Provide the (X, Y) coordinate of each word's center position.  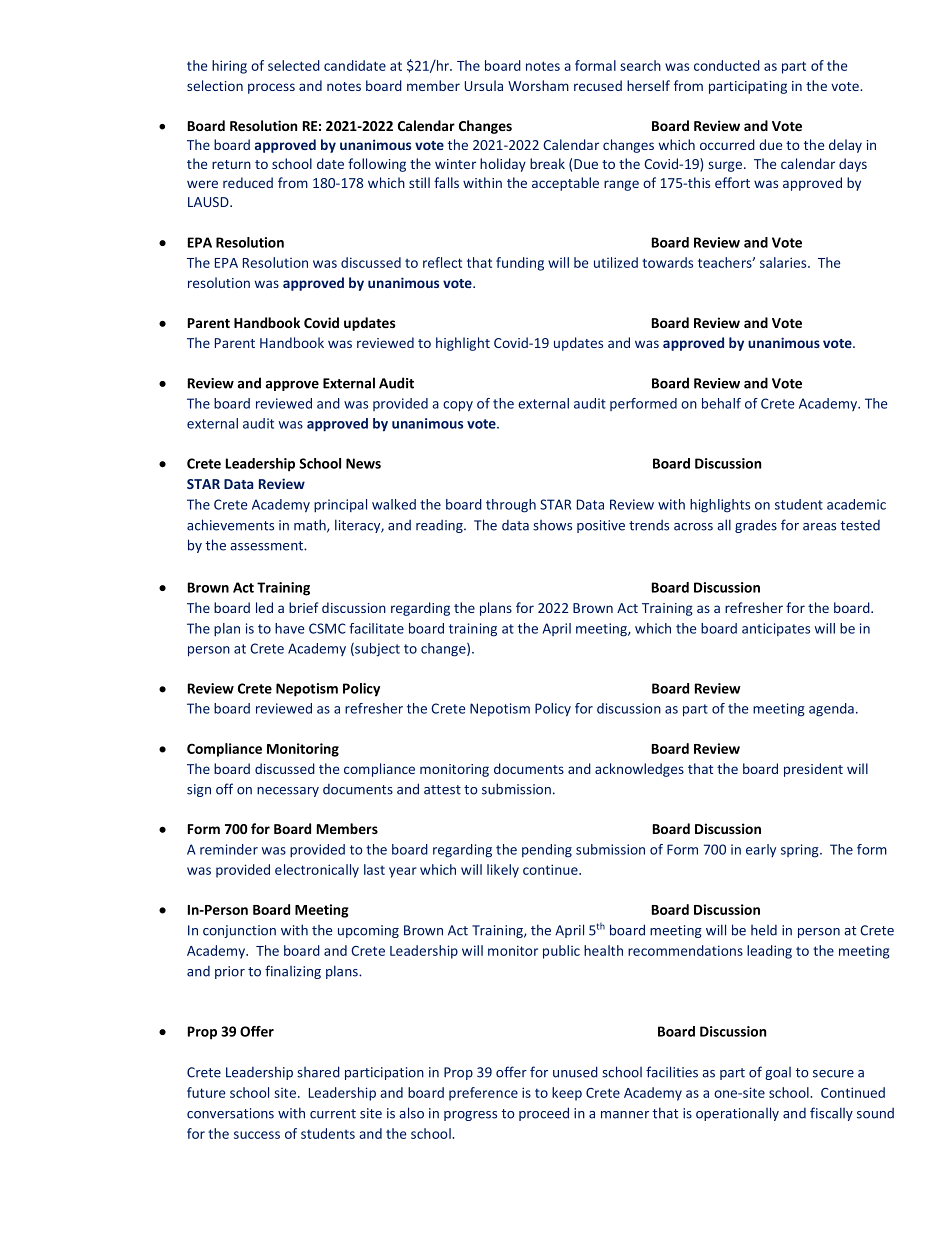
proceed (544, 1114)
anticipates (776, 629)
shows (552, 525)
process (271, 88)
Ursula (484, 85)
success (257, 1135)
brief (304, 607)
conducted (727, 65)
